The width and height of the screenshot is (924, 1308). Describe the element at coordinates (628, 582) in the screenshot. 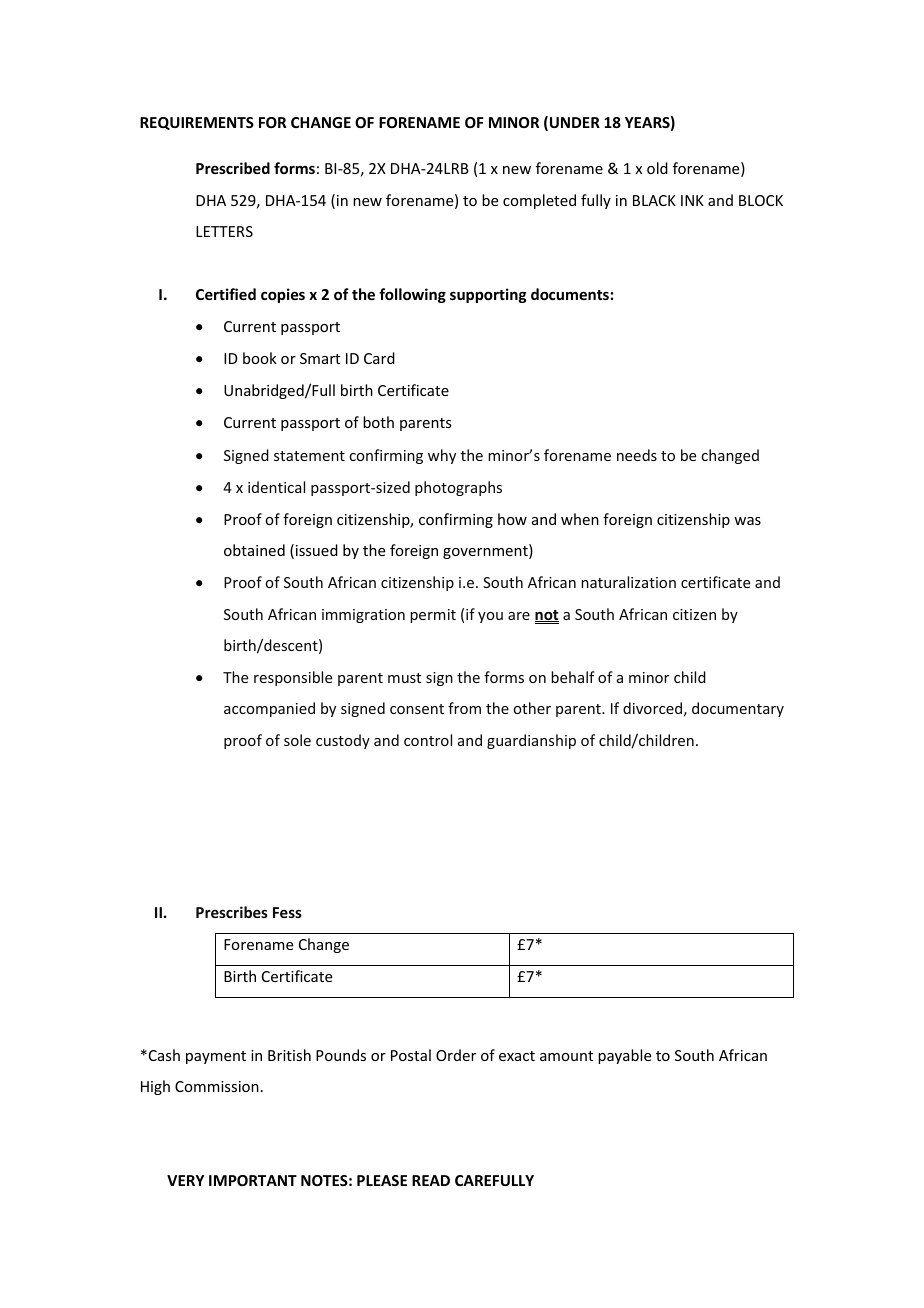

I see `naturalization` at that location.
